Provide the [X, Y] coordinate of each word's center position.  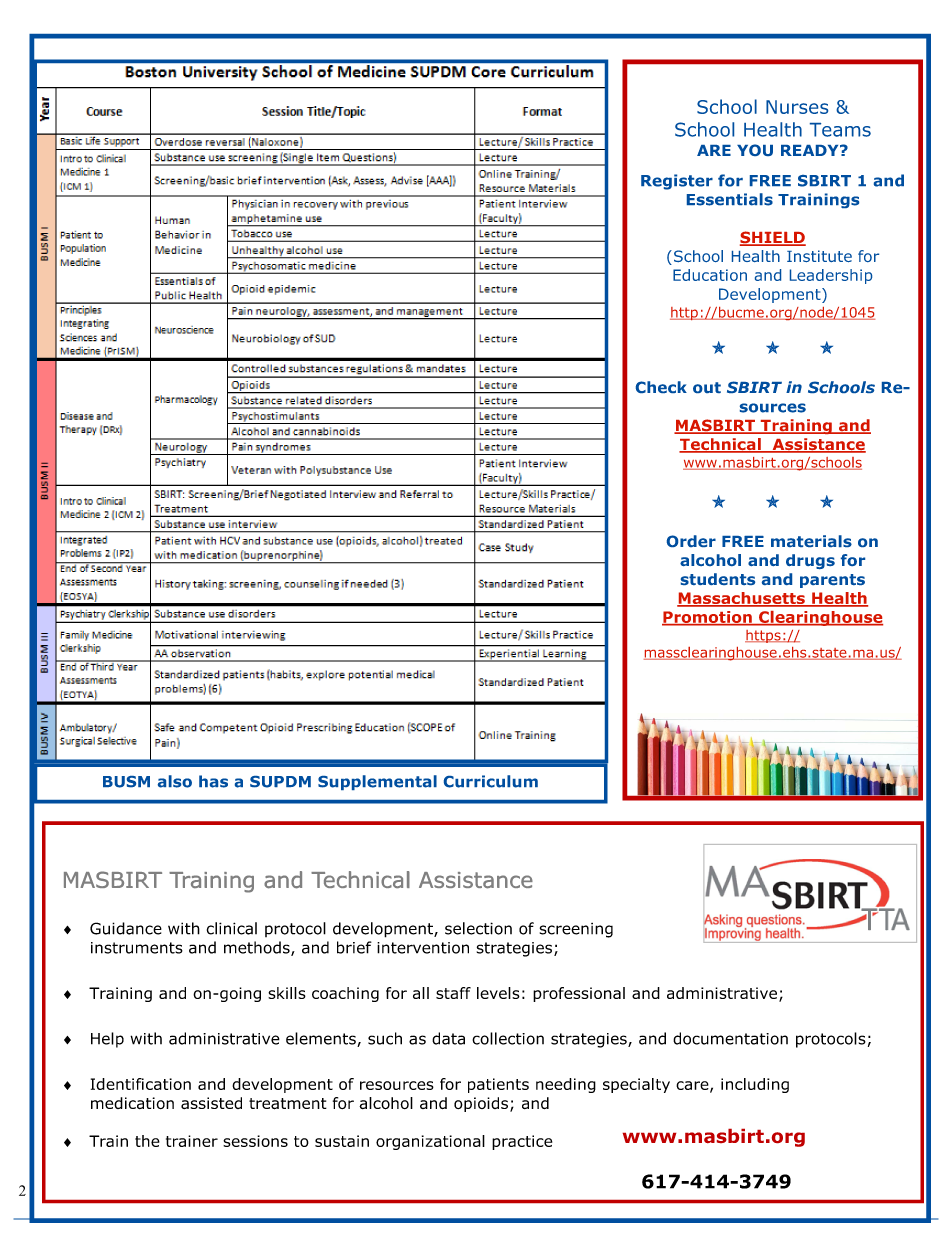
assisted [211, 1103]
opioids [481, 1104]
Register [677, 182]
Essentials [730, 199]
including [755, 1085]
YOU [755, 150]
